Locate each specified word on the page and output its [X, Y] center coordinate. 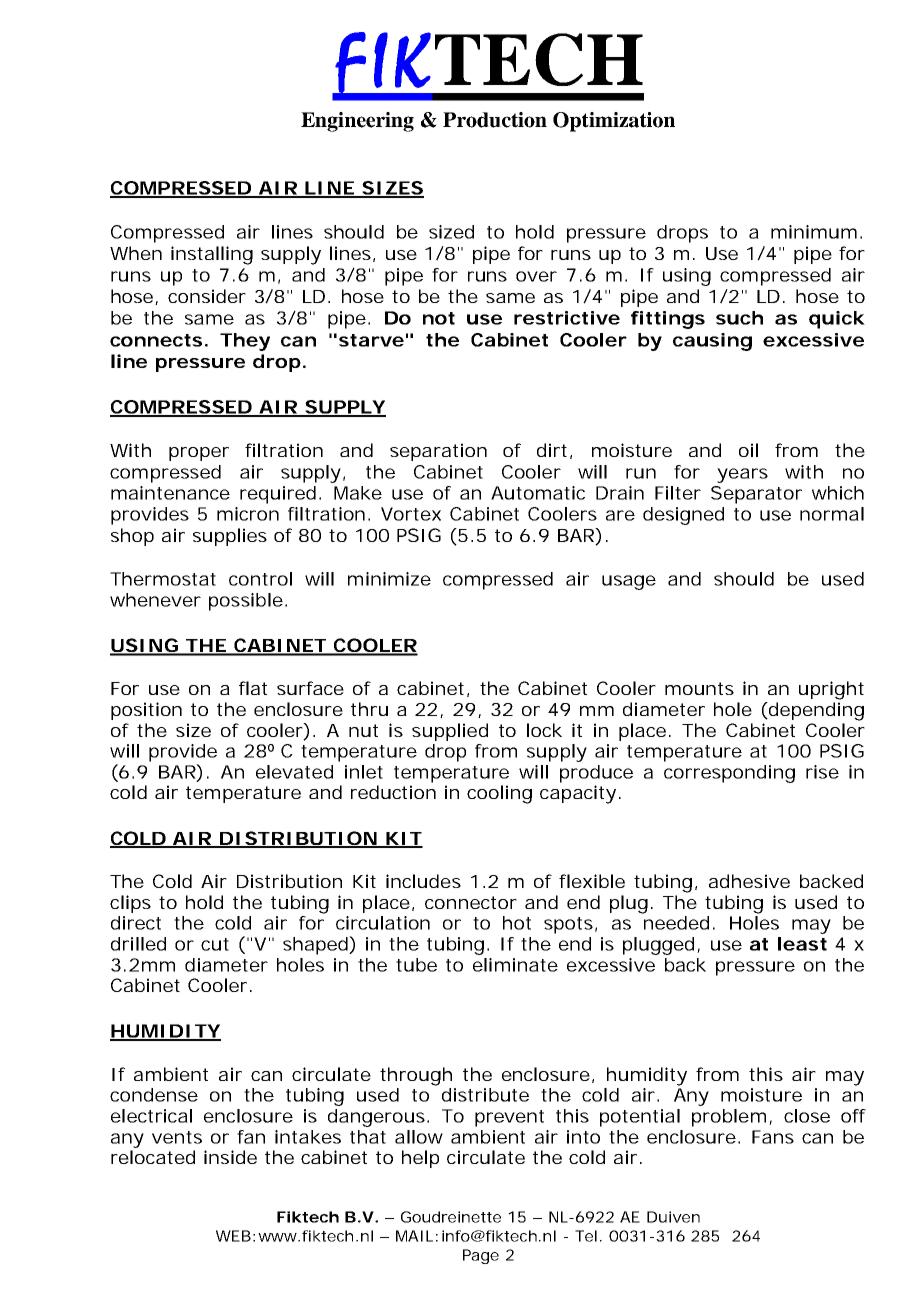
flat [253, 688]
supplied [450, 732]
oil [748, 450]
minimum [814, 232]
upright [831, 690]
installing [212, 255]
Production [495, 120]
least [802, 944]
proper [199, 454]
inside [230, 1157]
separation [438, 452]
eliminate [515, 965]
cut [215, 944]
